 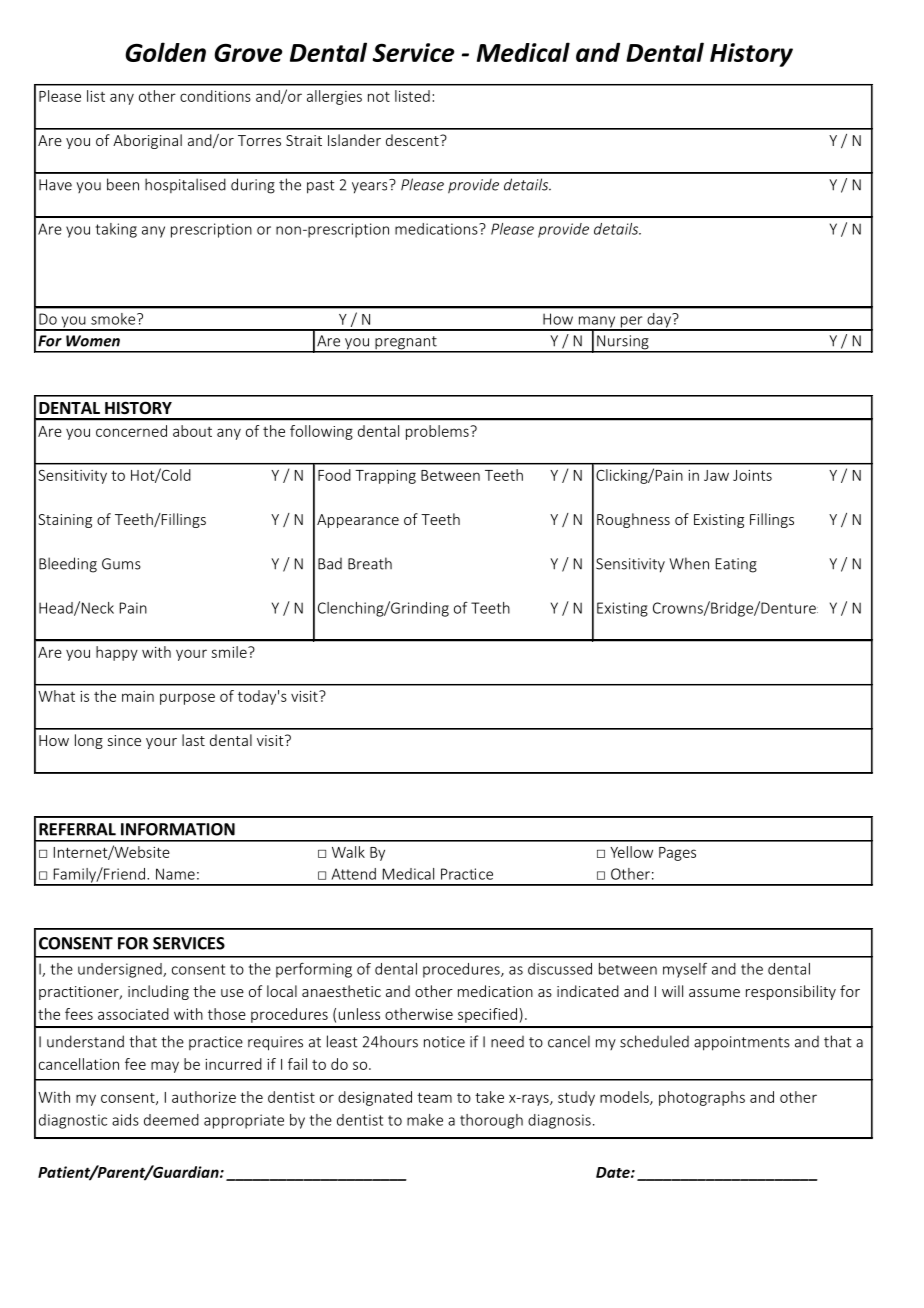 I want to click on smoke, so click(x=114, y=319).
